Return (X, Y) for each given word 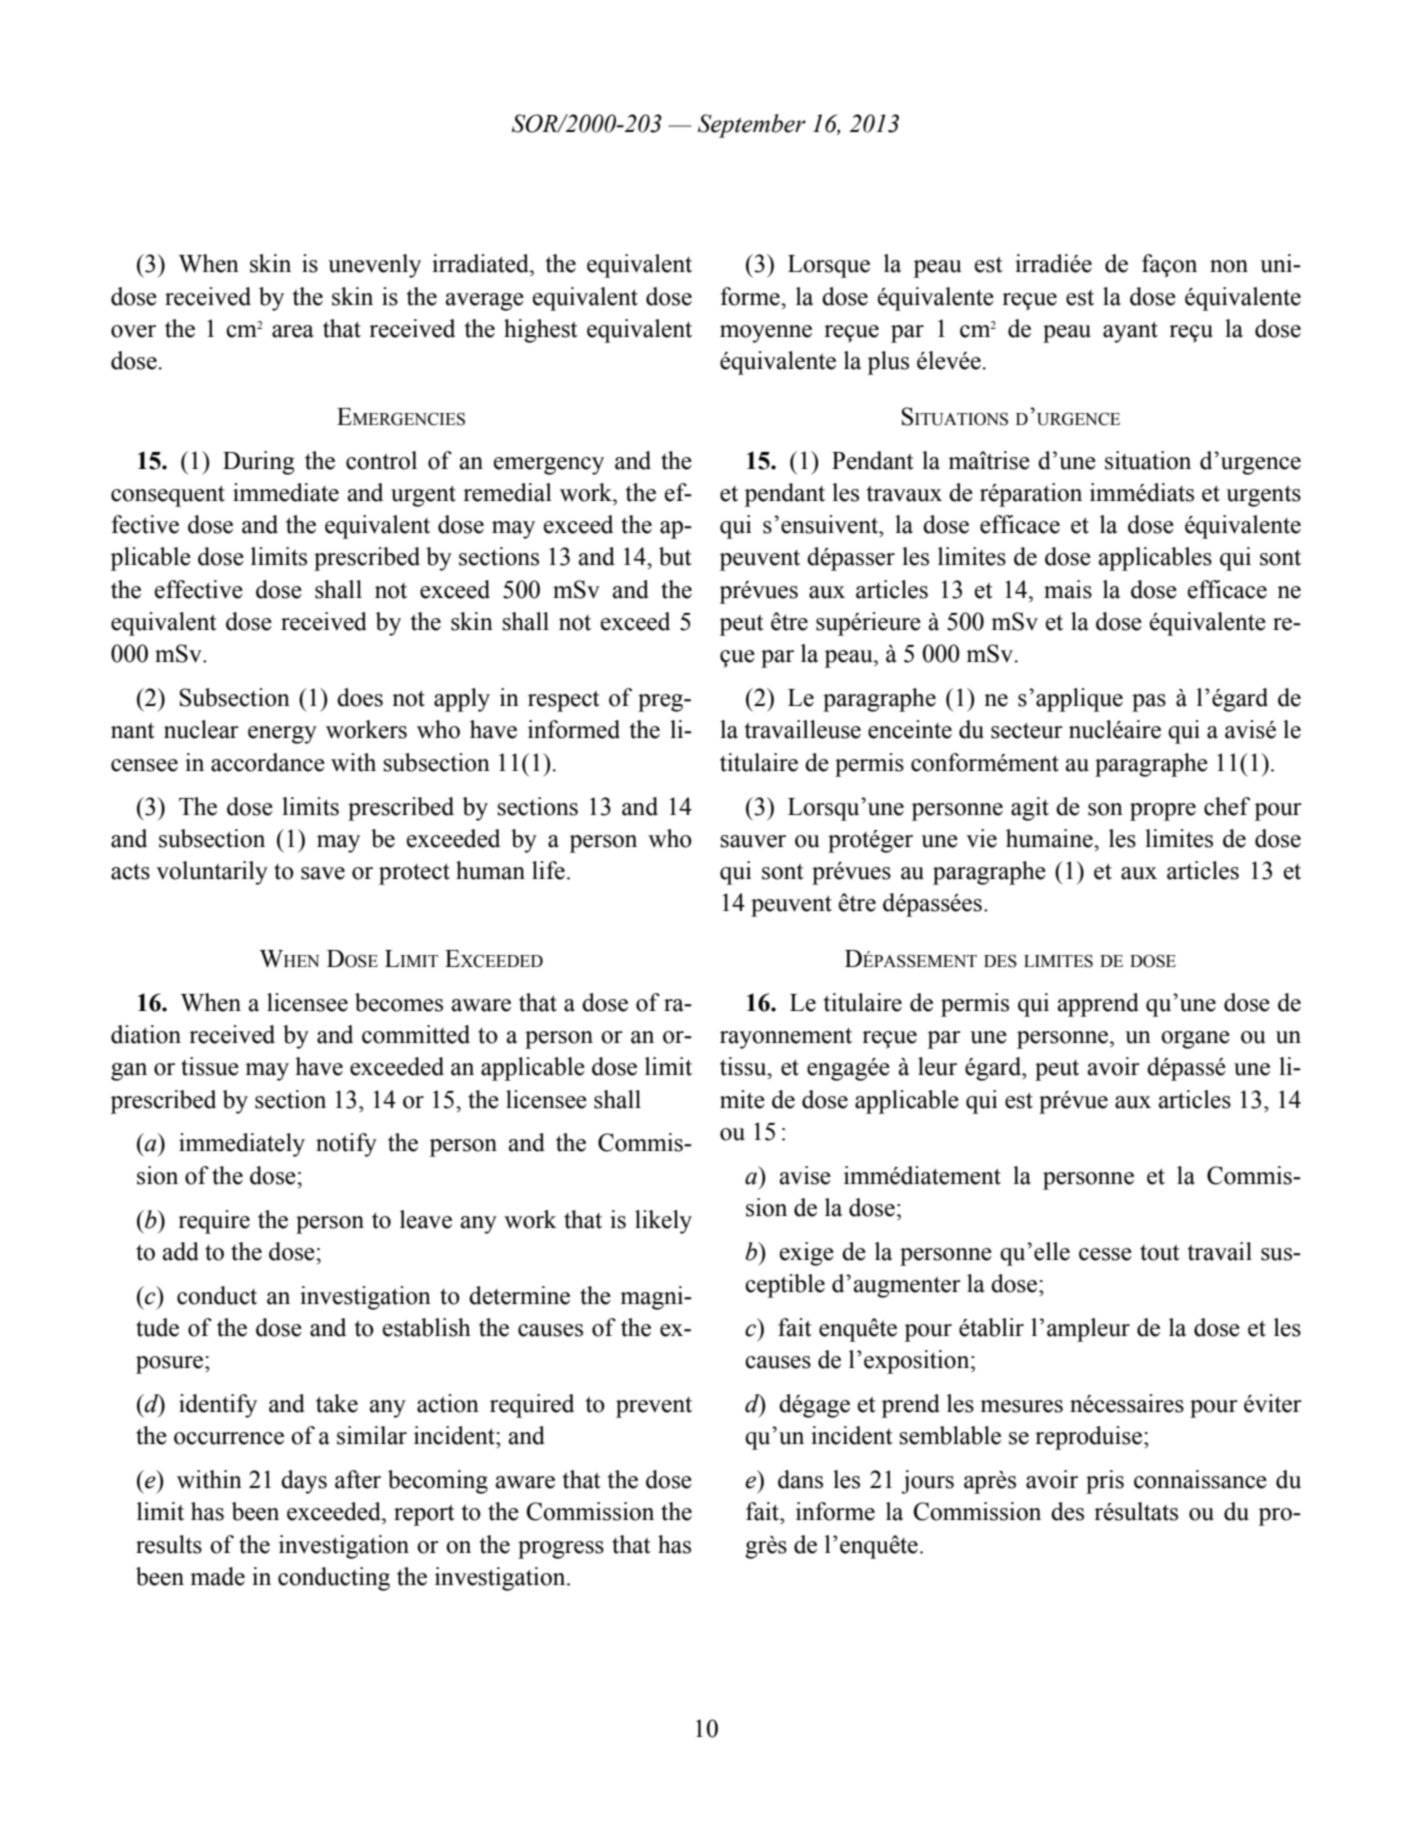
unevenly (374, 266)
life (548, 870)
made (217, 1576)
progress (561, 1550)
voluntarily (212, 873)
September (752, 126)
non (1229, 266)
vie (981, 838)
